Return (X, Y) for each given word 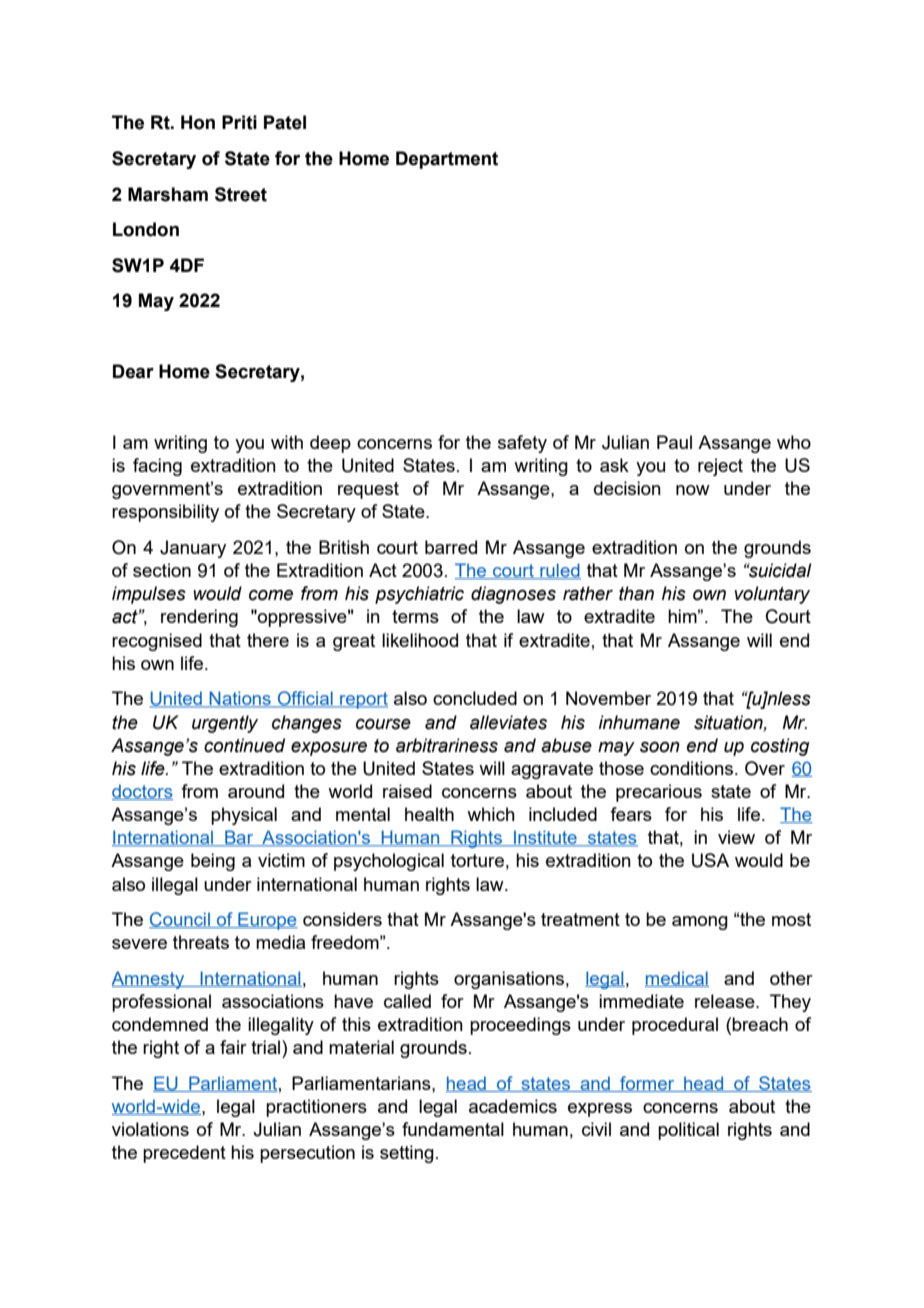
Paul (674, 442)
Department (447, 160)
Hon (198, 122)
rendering (199, 618)
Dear (133, 371)
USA (710, 860)
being (213, 862)
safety (522, 444)
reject (720, 467)
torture (477, 860)
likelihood (420, 640)
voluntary (772, 595)
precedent (184, 1154)
